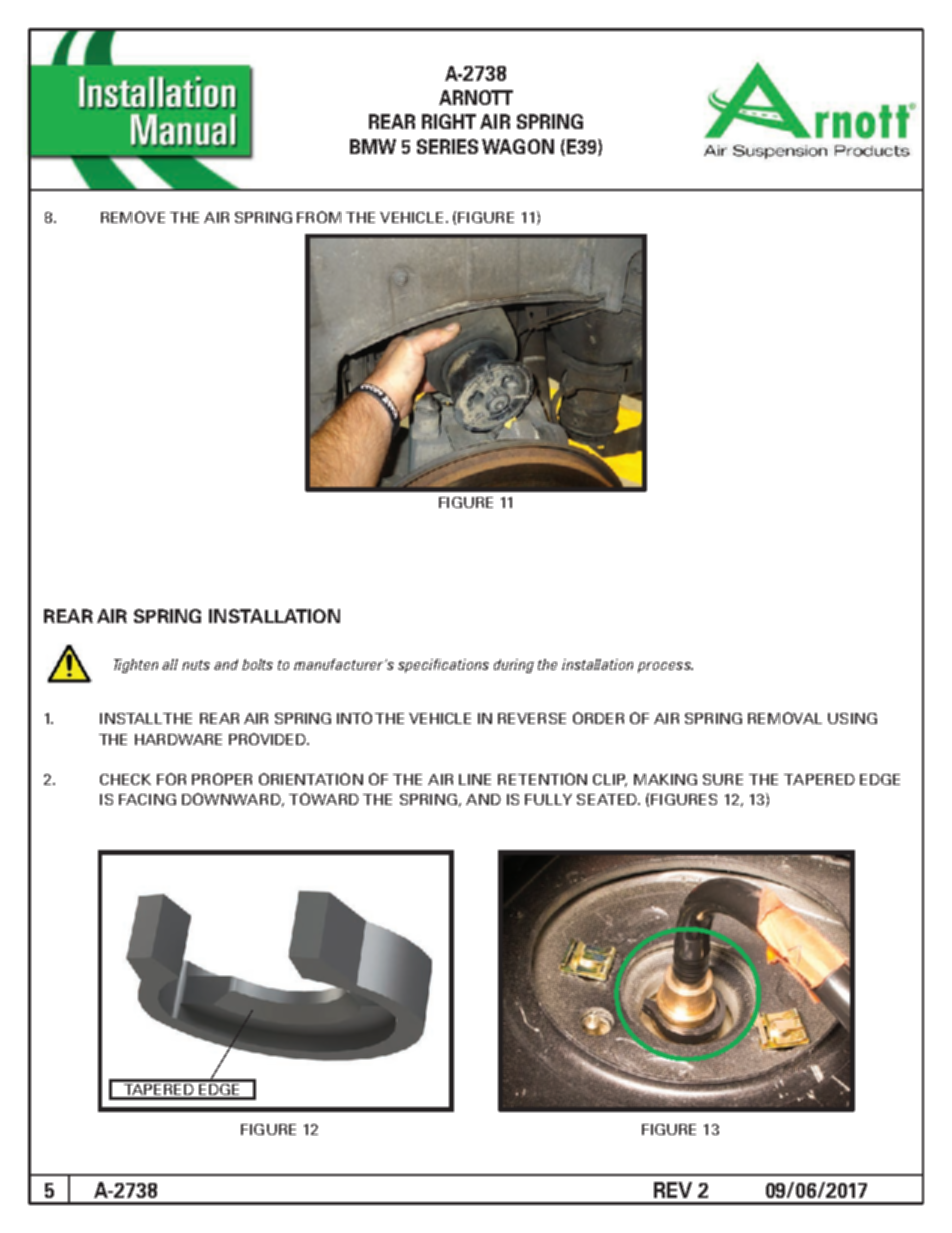 Image resolution: width=952 pixels, height=1233 pixels. I want to click on REMOVE, so click(133, 217).
